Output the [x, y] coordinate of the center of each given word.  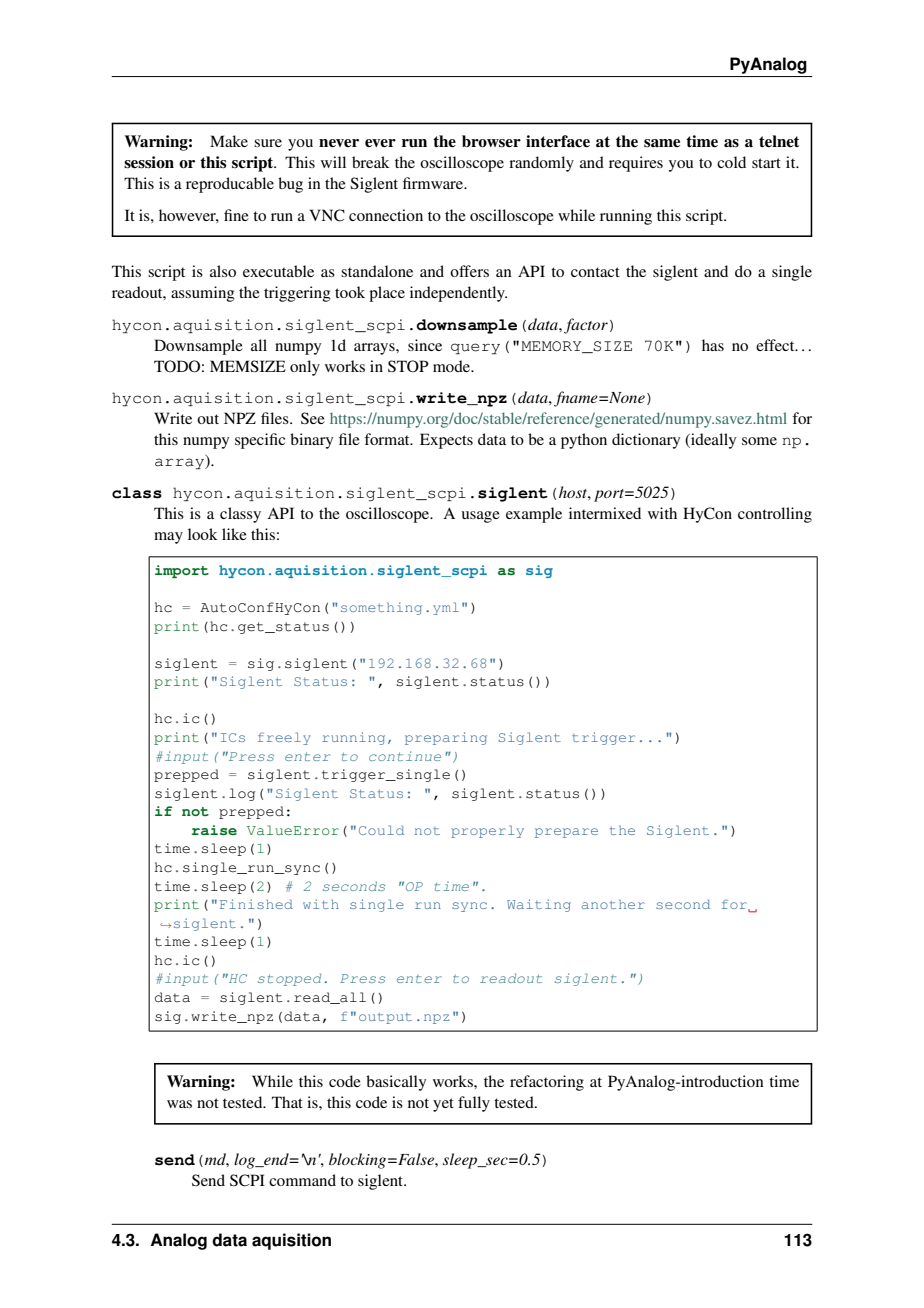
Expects [446, 441]
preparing [446, 738]
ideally [712, 441]
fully [474, 1104]
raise [214, 830]
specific [260, 441]
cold [731, 162]
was [179, 1104]
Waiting [539, 905]
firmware [434, 183]
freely [284, 738]
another [613, 904]
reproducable [230, 185]
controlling [775, 515]
